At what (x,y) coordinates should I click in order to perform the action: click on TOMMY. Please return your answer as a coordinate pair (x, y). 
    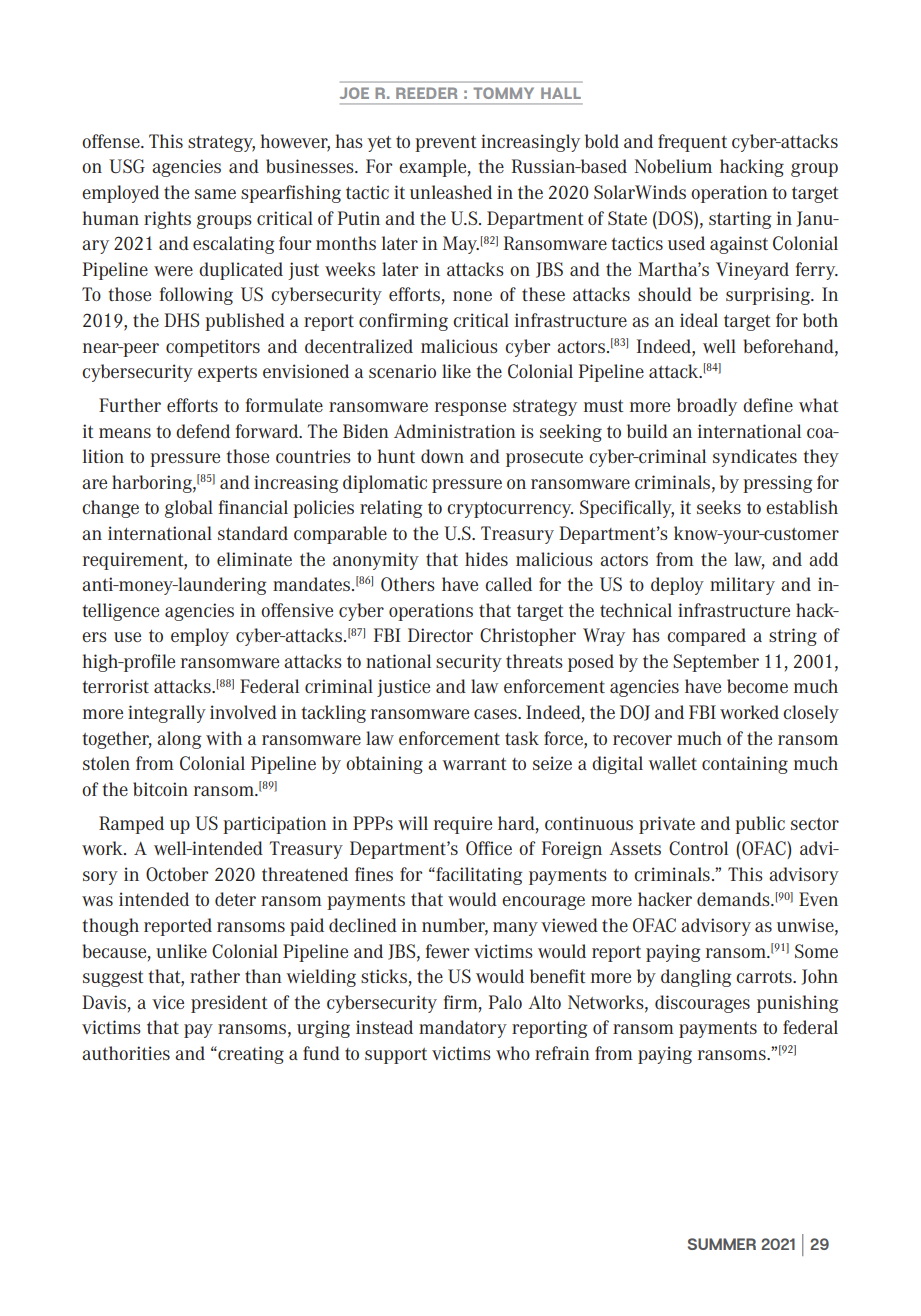
    Looking at the image, I should click on (503, 93).
